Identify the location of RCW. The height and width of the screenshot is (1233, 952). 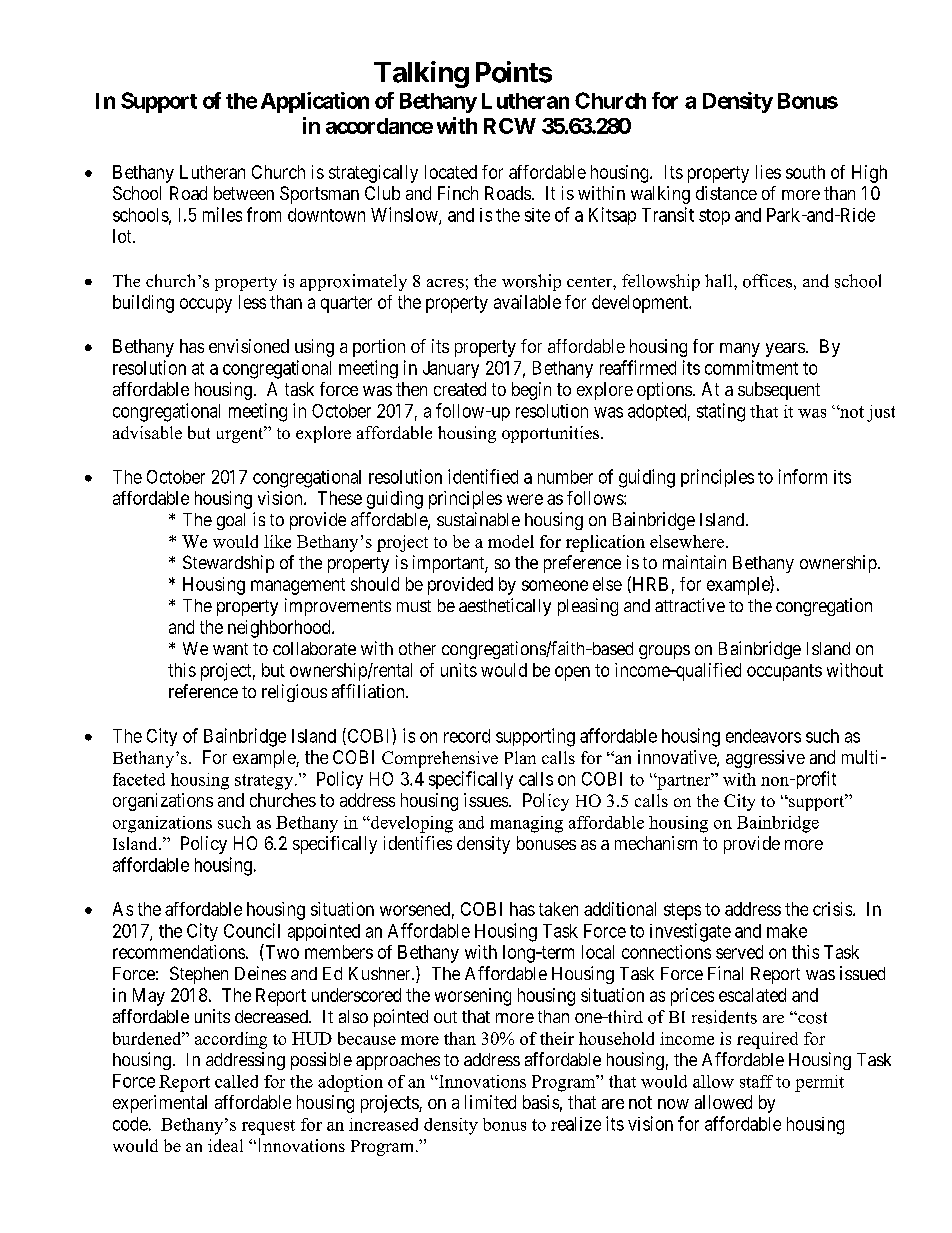
(510, 126).
